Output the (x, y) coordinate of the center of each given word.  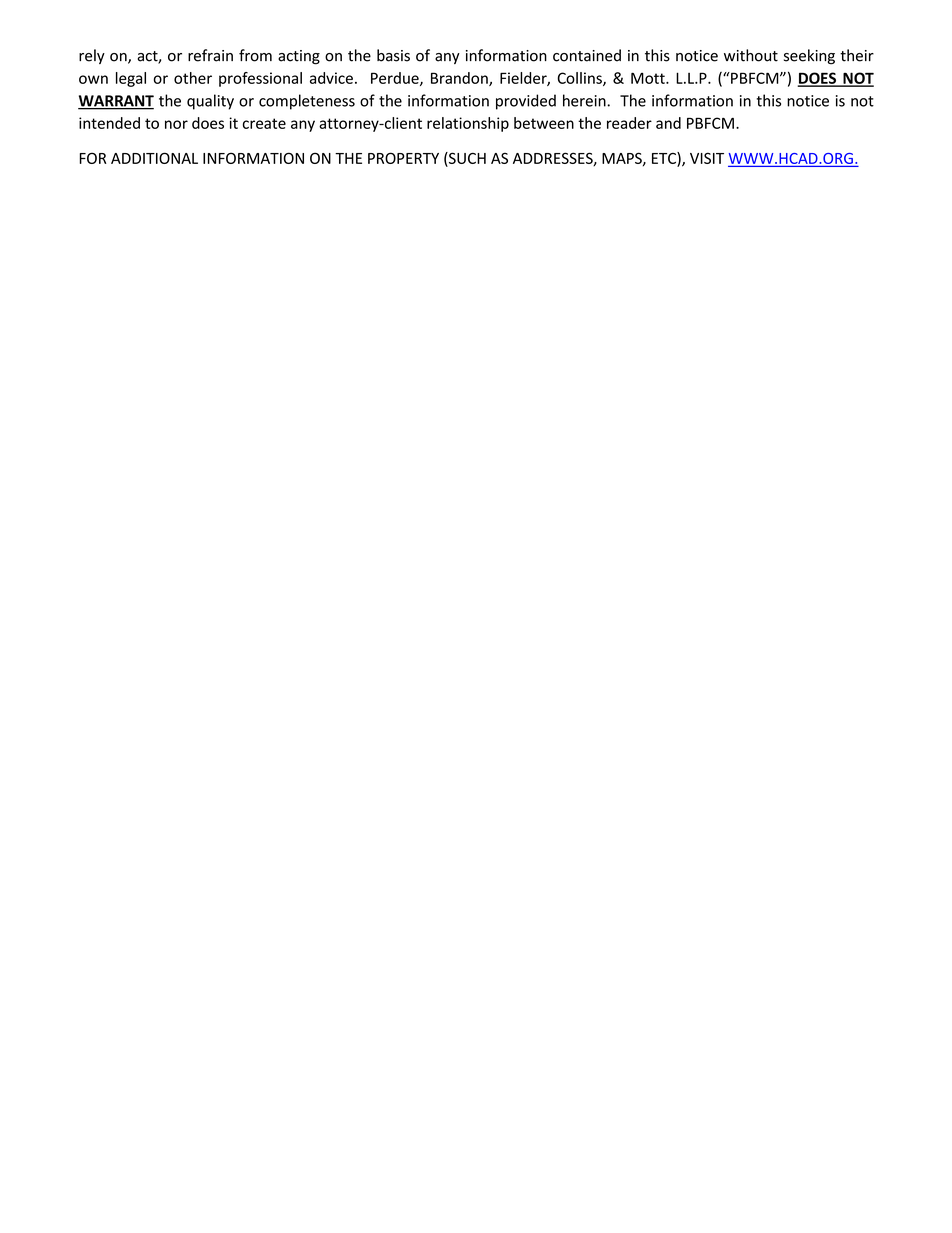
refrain (210, 55)
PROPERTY (403, 158)
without (751, 55)
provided (526, 102)
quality (210, 102)
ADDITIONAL (154, 158)
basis (393, 55)
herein (585, 100)
